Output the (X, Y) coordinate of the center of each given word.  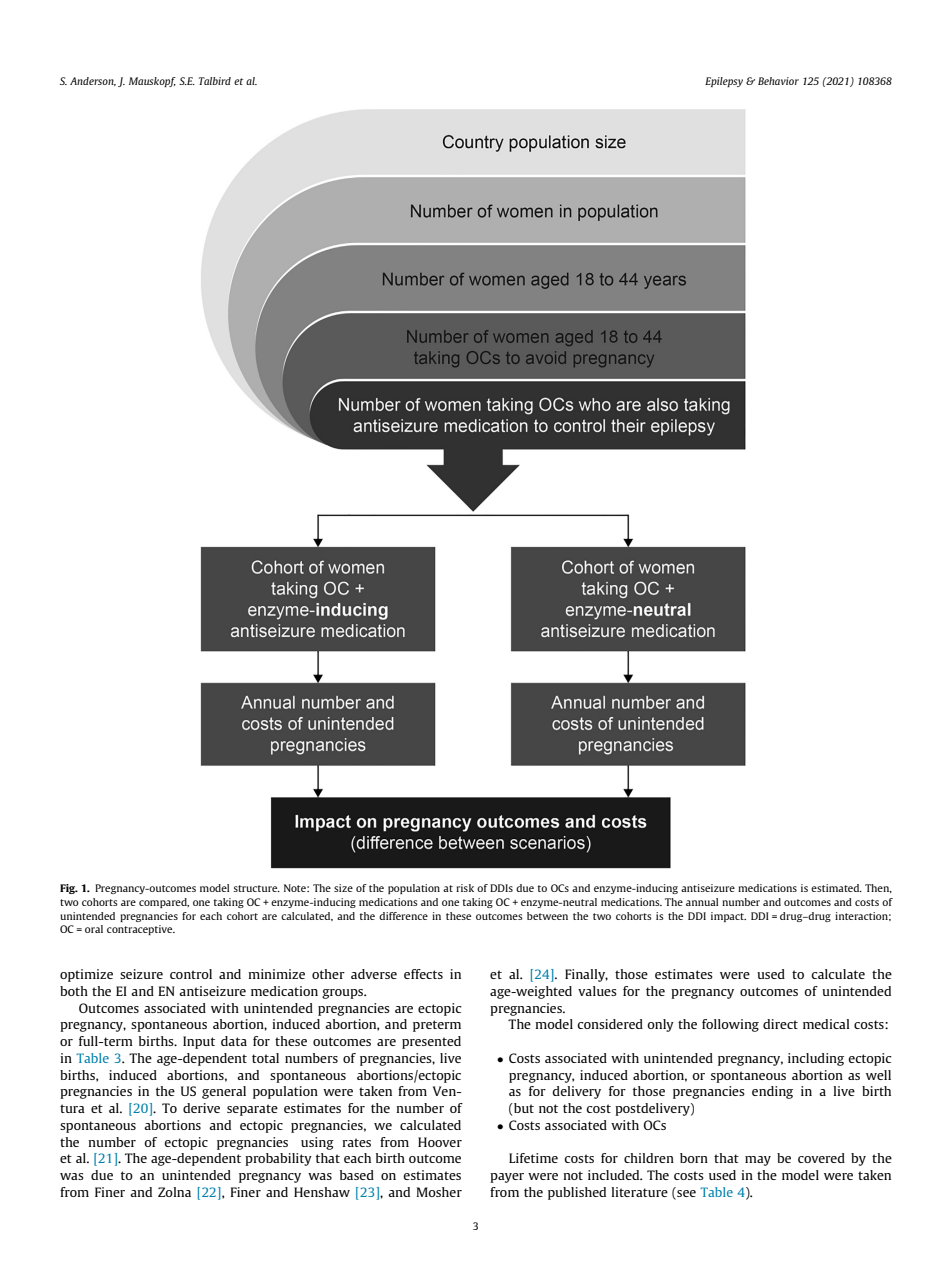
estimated (836, 888)
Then (878, 888)
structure (256, 888)
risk (465, 888)
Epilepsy (724, 82)
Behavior (778, 81)
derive (201, 1108)
